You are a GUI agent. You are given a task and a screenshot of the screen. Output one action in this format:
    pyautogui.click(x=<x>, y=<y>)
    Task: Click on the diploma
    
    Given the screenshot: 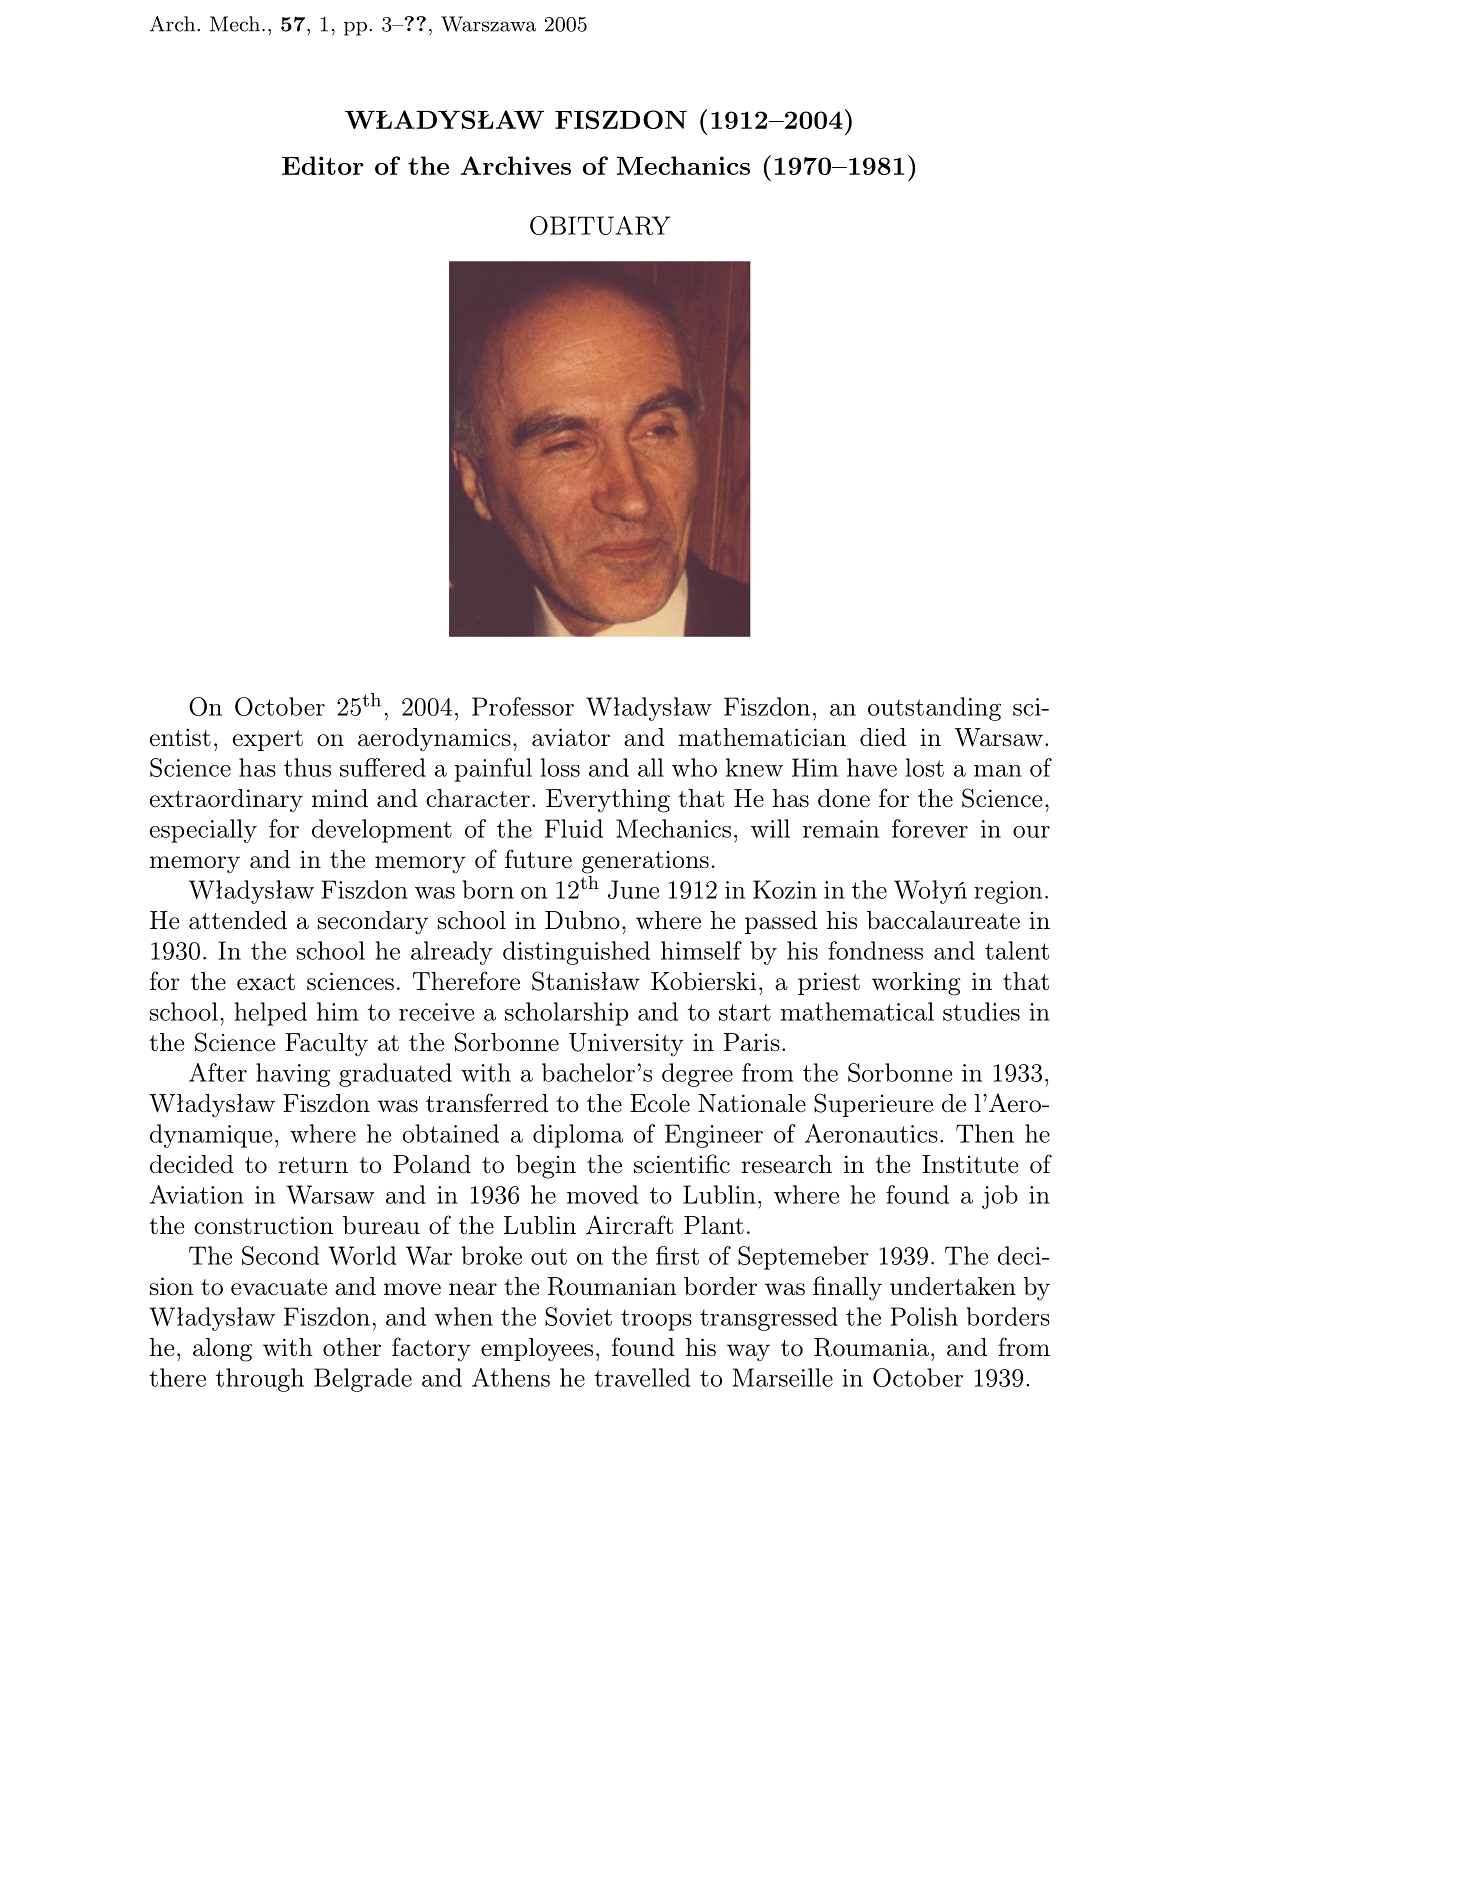 What is the action you would take?
    pyautogui.click(x=578, y=1136)
